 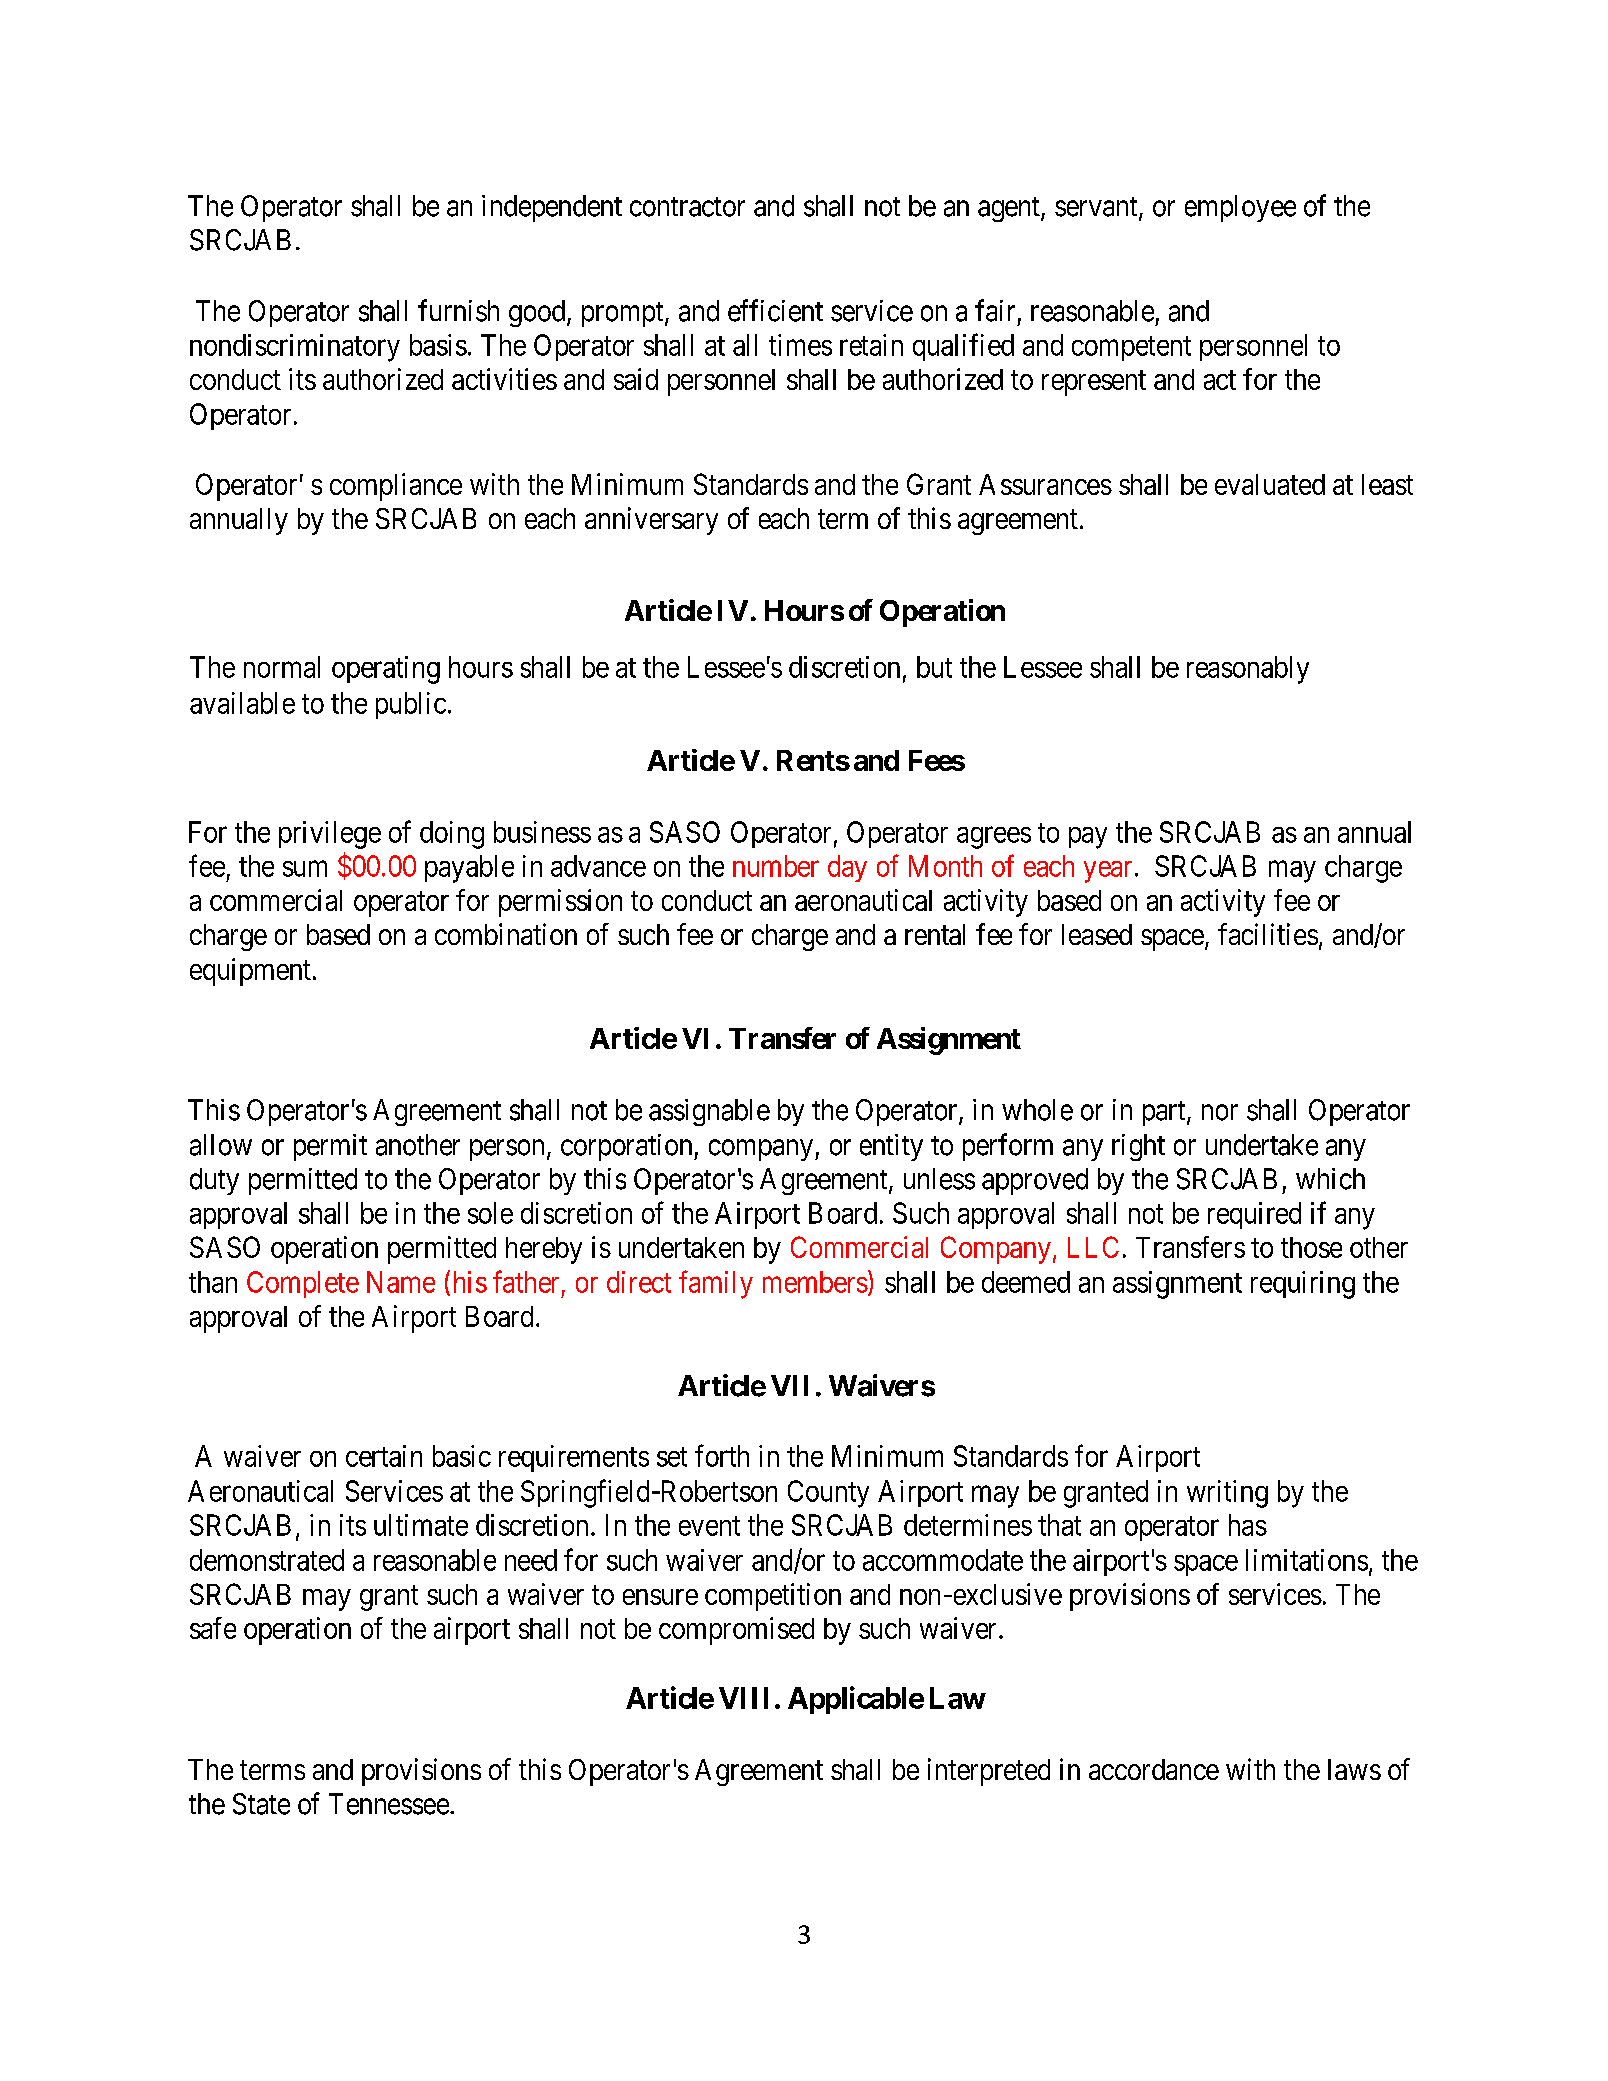 What do you see at coordinates (458, 310) in the screenshot?
I see `furnish` at bounding box center [458, 310].
